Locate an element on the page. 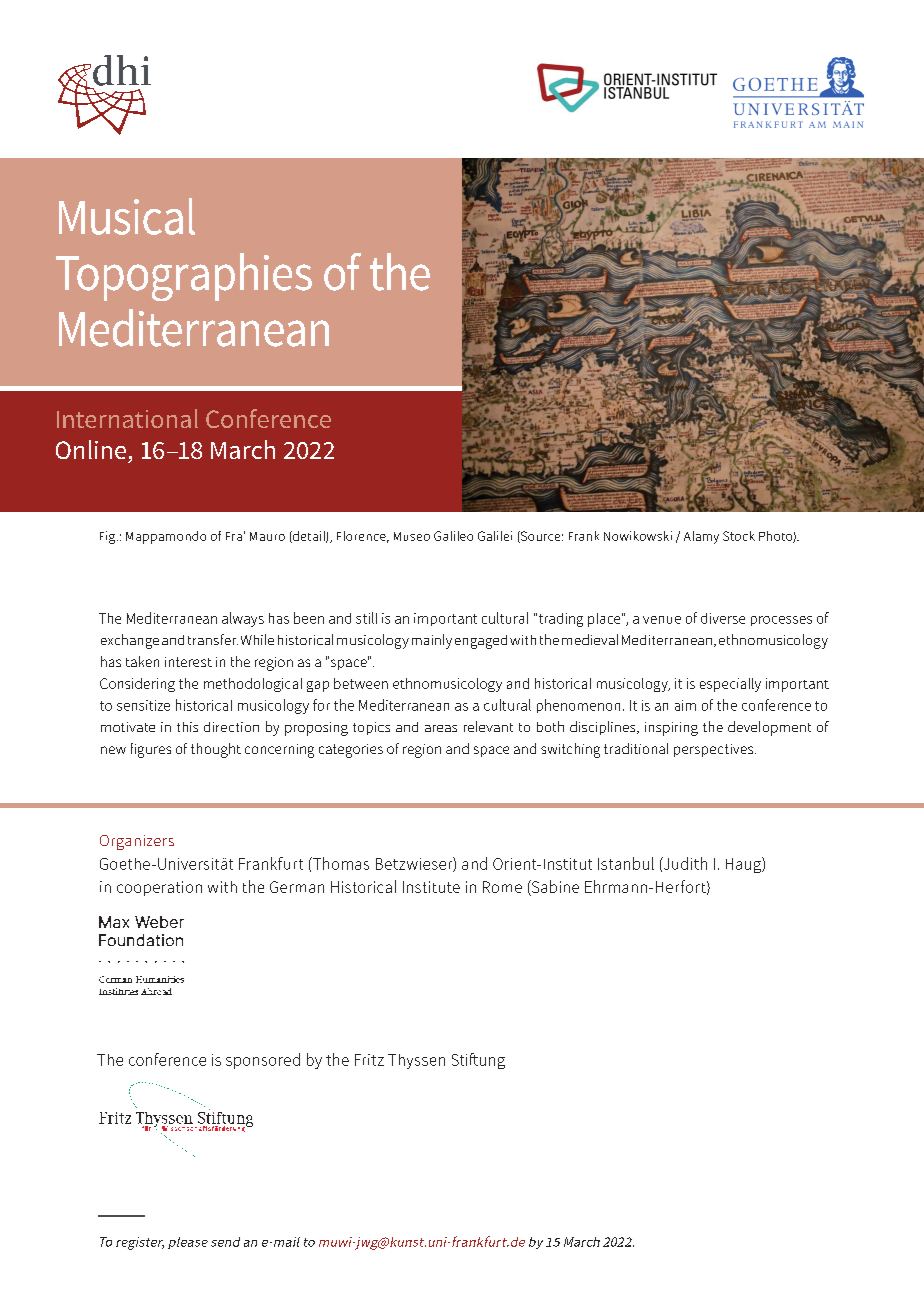 The height and width of the document is (1308, 924). sponsored is located at coordinates (263, 1061).
